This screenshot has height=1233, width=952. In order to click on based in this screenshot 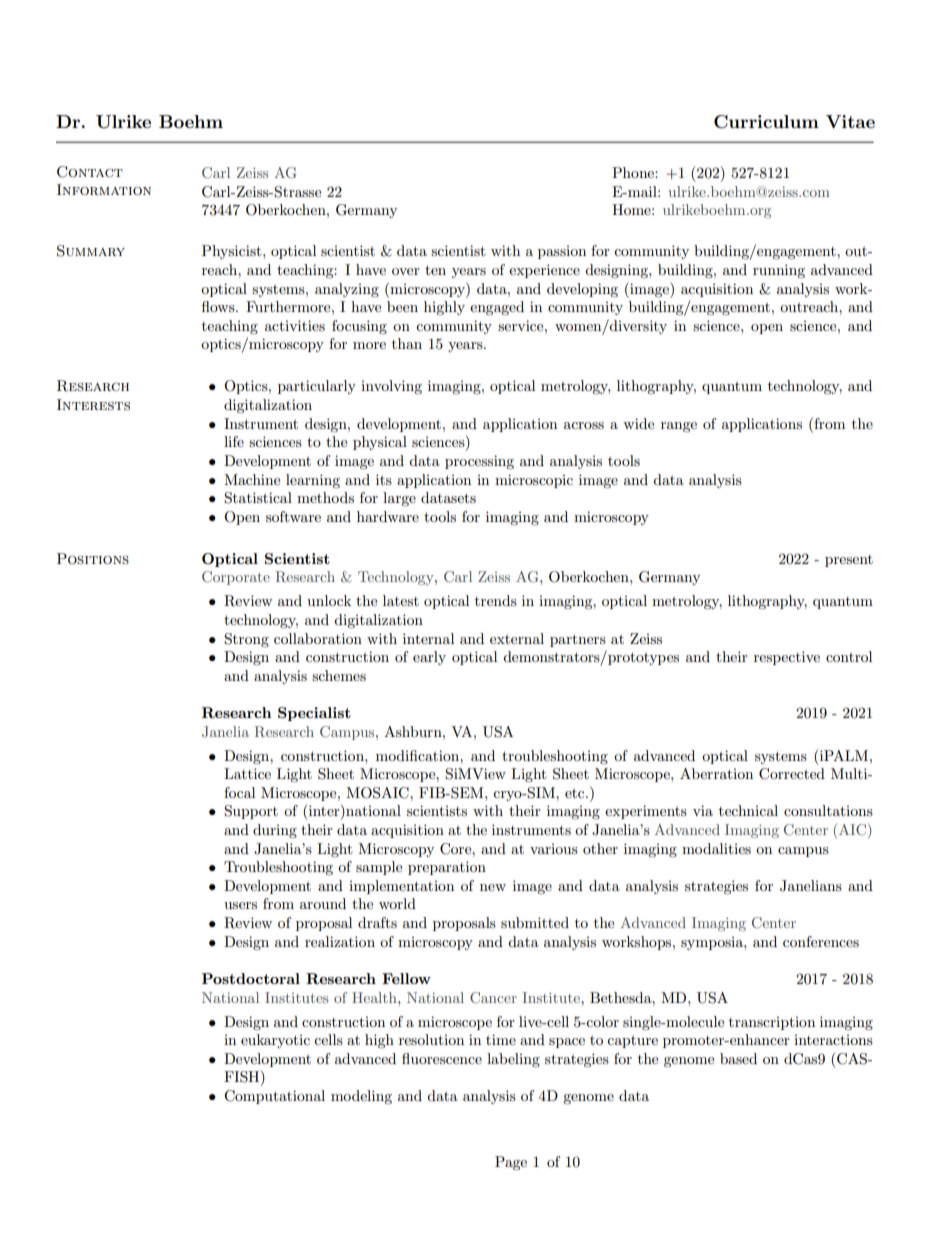, I will do `click(738, 1058)`.
